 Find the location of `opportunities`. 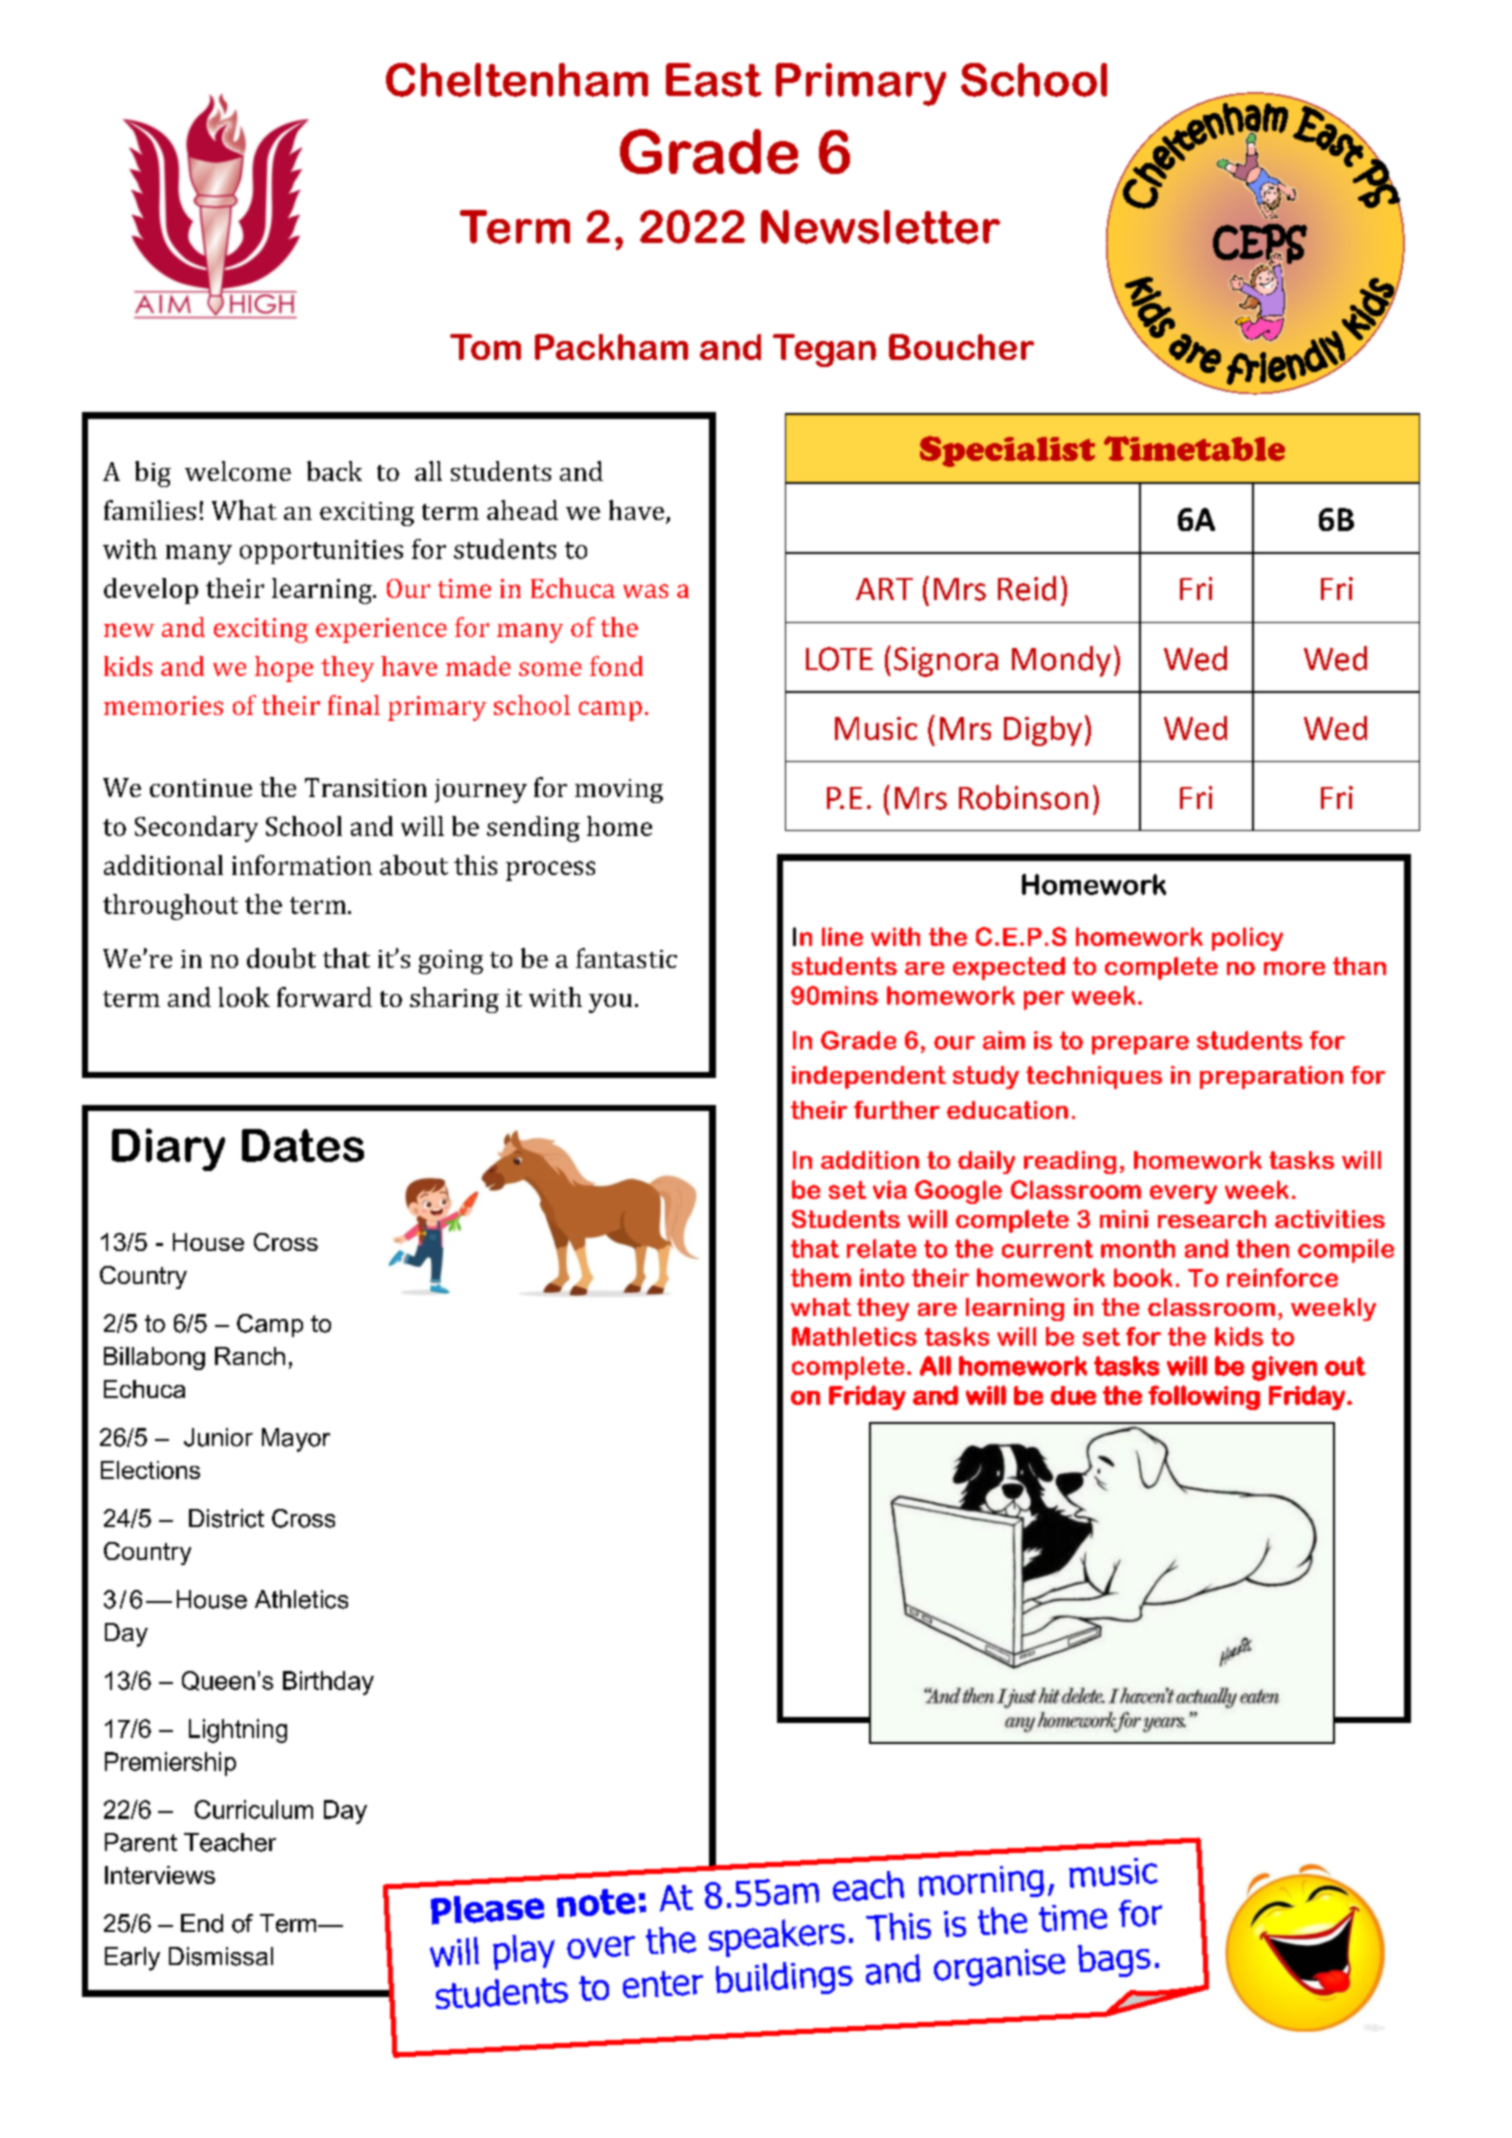

opportunities is located at coordinates (321, 552).
